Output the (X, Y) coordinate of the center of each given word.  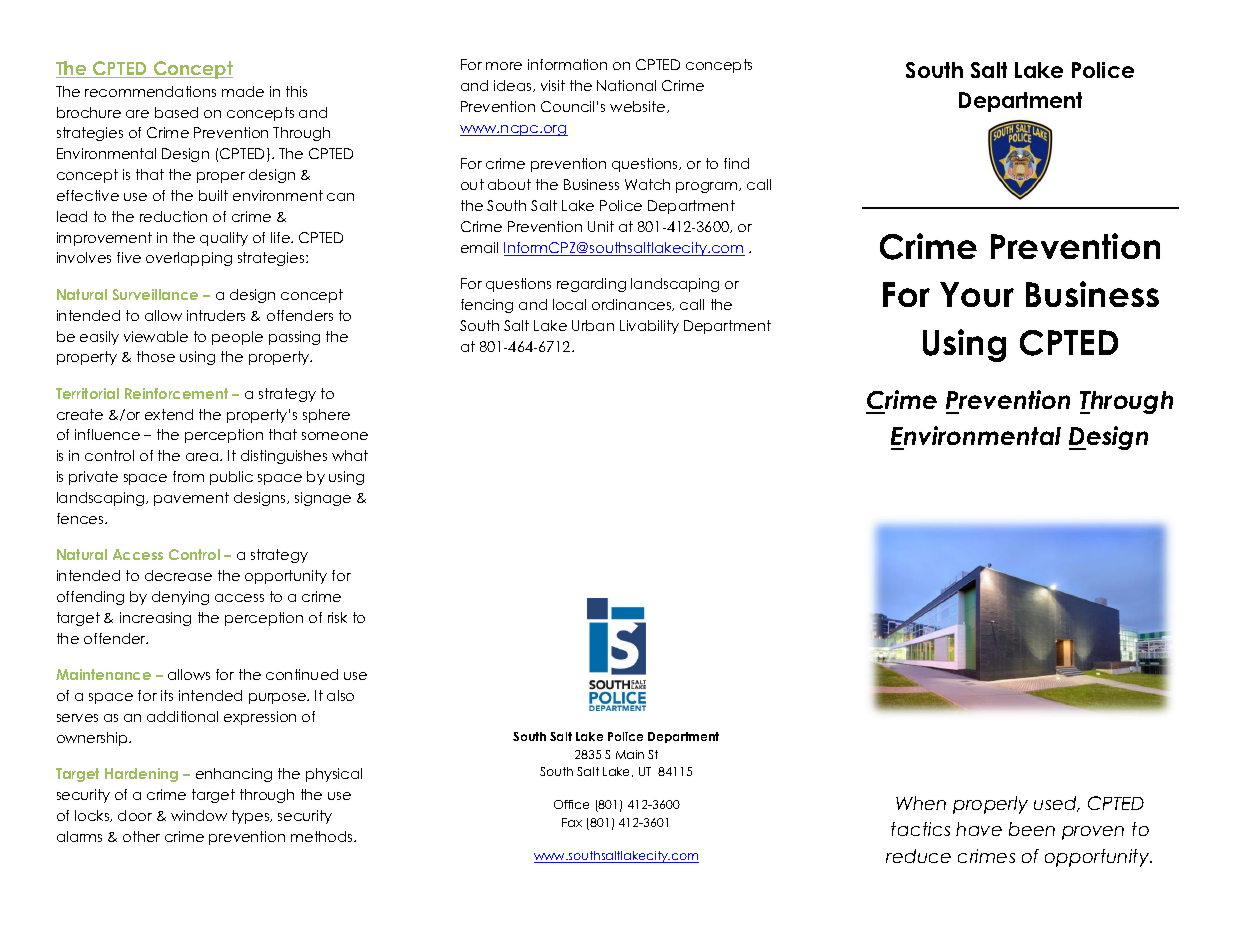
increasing (155, 619)
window (199, 815)
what (350, 455)
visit (553, 85)
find (736, 163)
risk (337, 617)
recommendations (150, 91)
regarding (591, 285)
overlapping (189, 259)
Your (977, 294)
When (921, 803)
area (203, 457)
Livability (649, 327)
